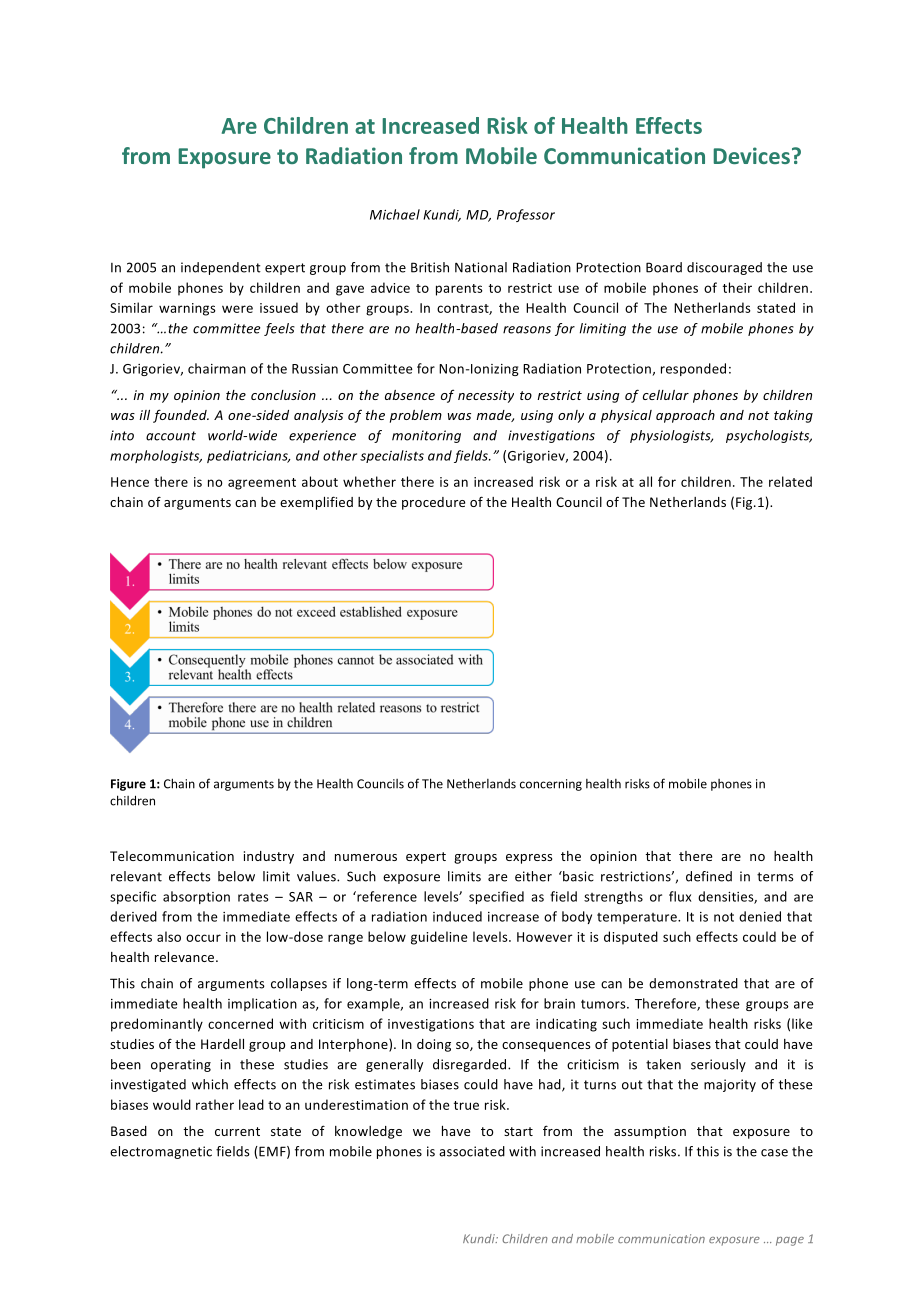  What do you see at coordinates (472, 1151) in the document?
I see `associated` at bounding box center [472, 1151].
